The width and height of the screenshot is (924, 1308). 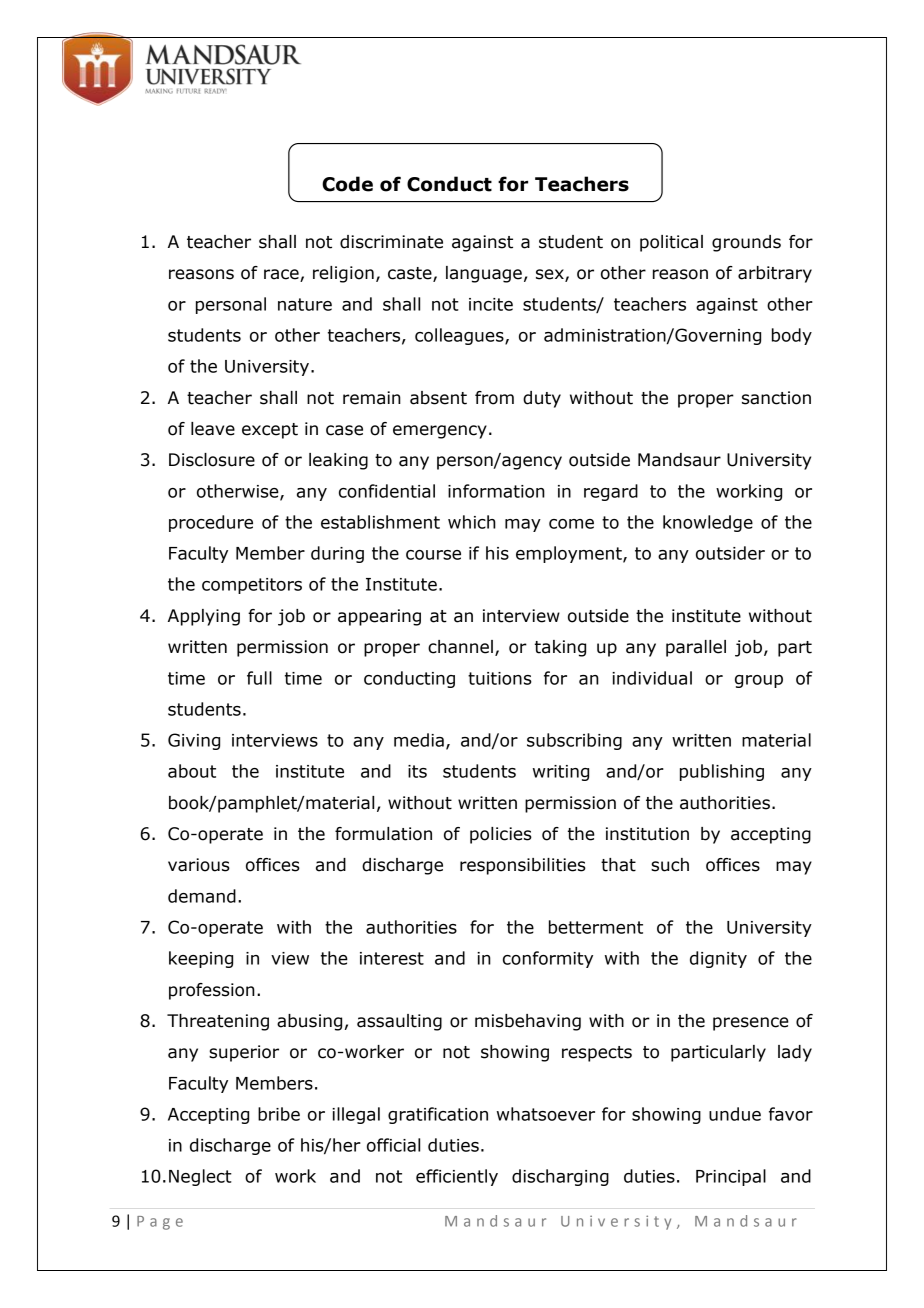 I want to click on race, so click(x=282, y=275).
